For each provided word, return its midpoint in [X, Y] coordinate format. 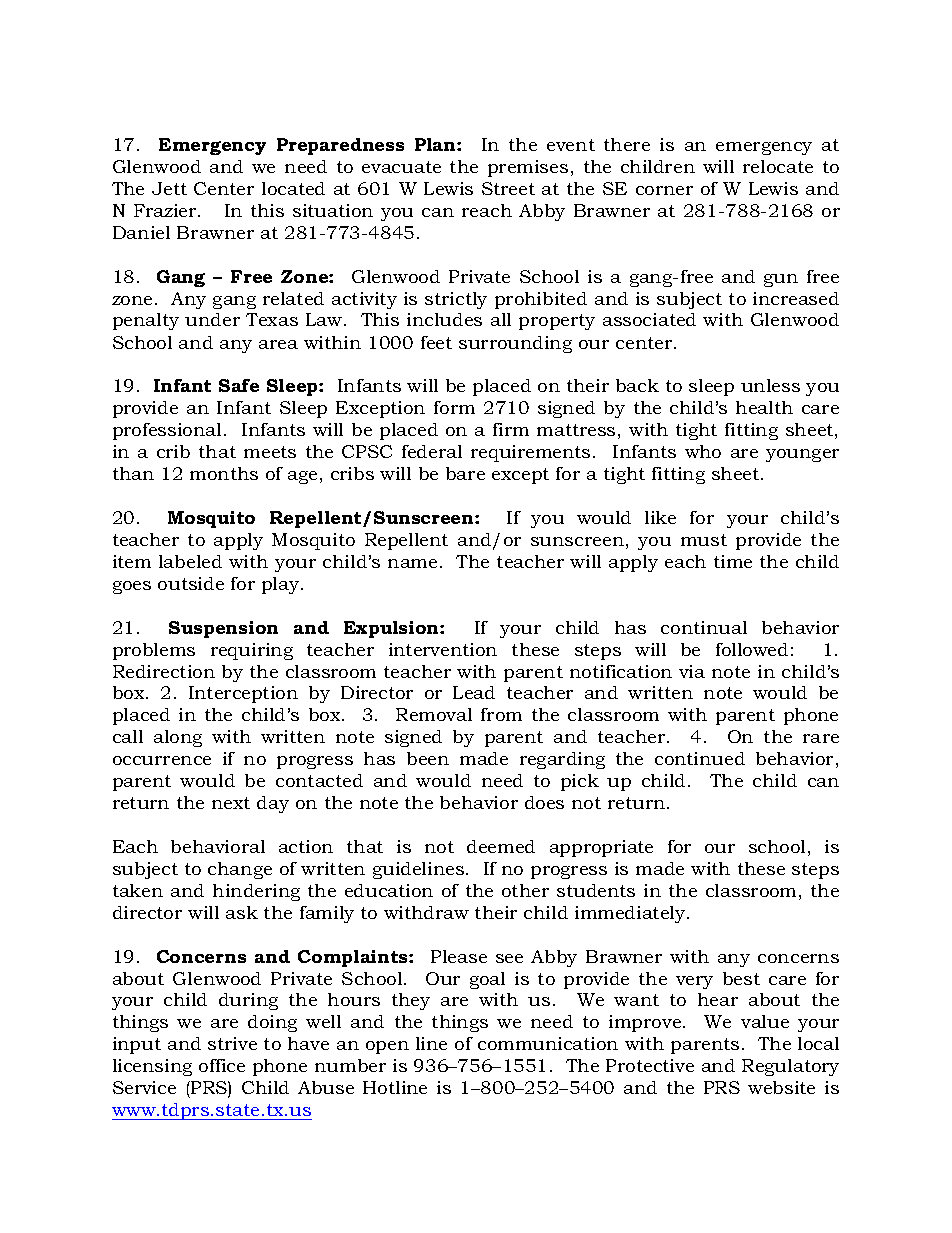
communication [548, 1043]
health [764, 407]
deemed [501, 846]
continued [700, 758]
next [231, 803]
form [454, 407]
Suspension [223, 629]
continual [704, 627]
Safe [239, 385]
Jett [169, 188]
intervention [443, 649]
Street [508, 188]
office [222, 1065]
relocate [778, 166]
